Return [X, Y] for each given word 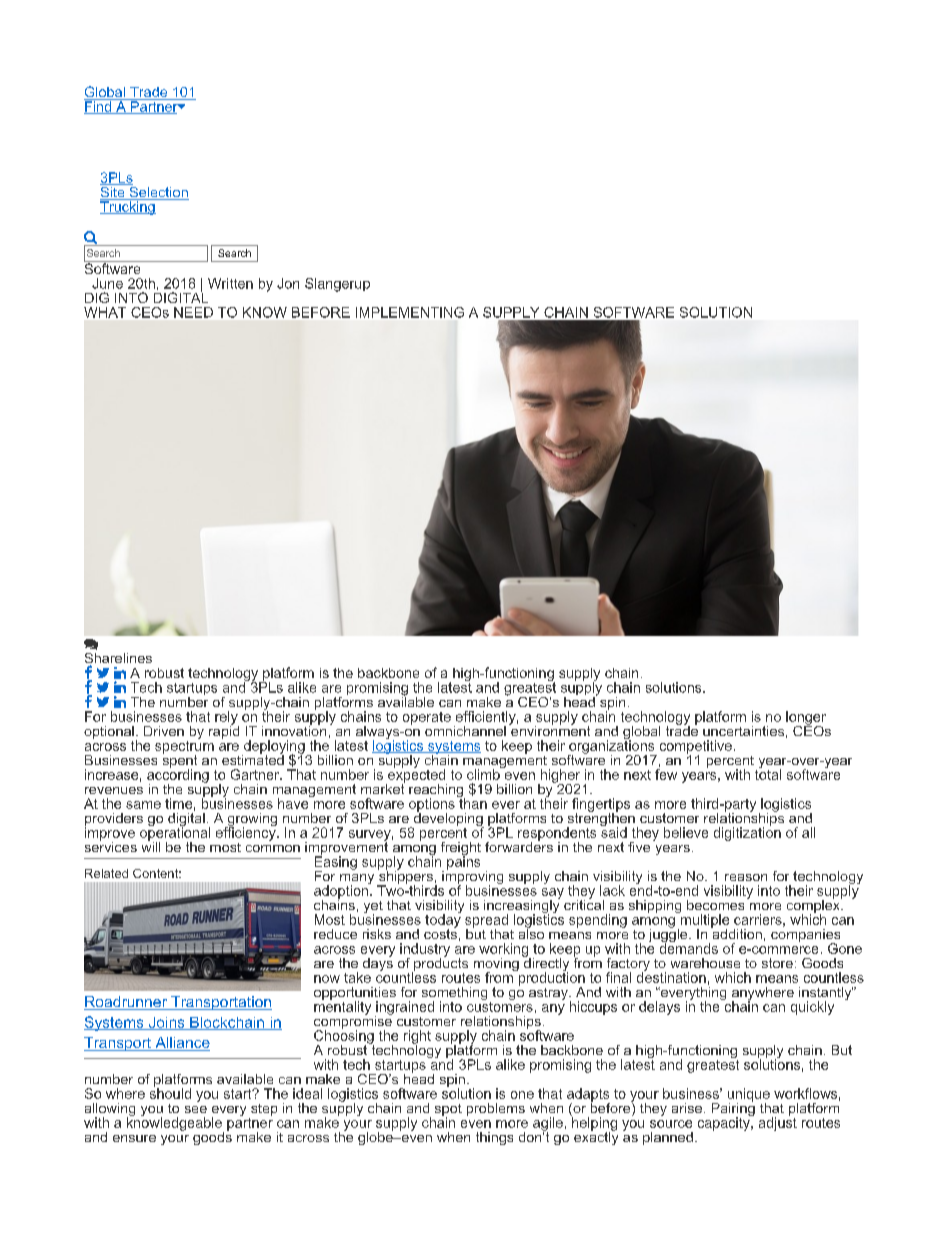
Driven [164, 731]
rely [227, 719]
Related [106, 873]
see [196, 1109]
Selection [158, 192]
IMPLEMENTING [410, 312]
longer [806, 719]
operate [427, 718]
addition [736, 932]
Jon [288, 283]
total [768, 773]
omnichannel [465, 731]
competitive [696, 748]
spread [486, 922]
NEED [193, 312]
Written [230, 283]
